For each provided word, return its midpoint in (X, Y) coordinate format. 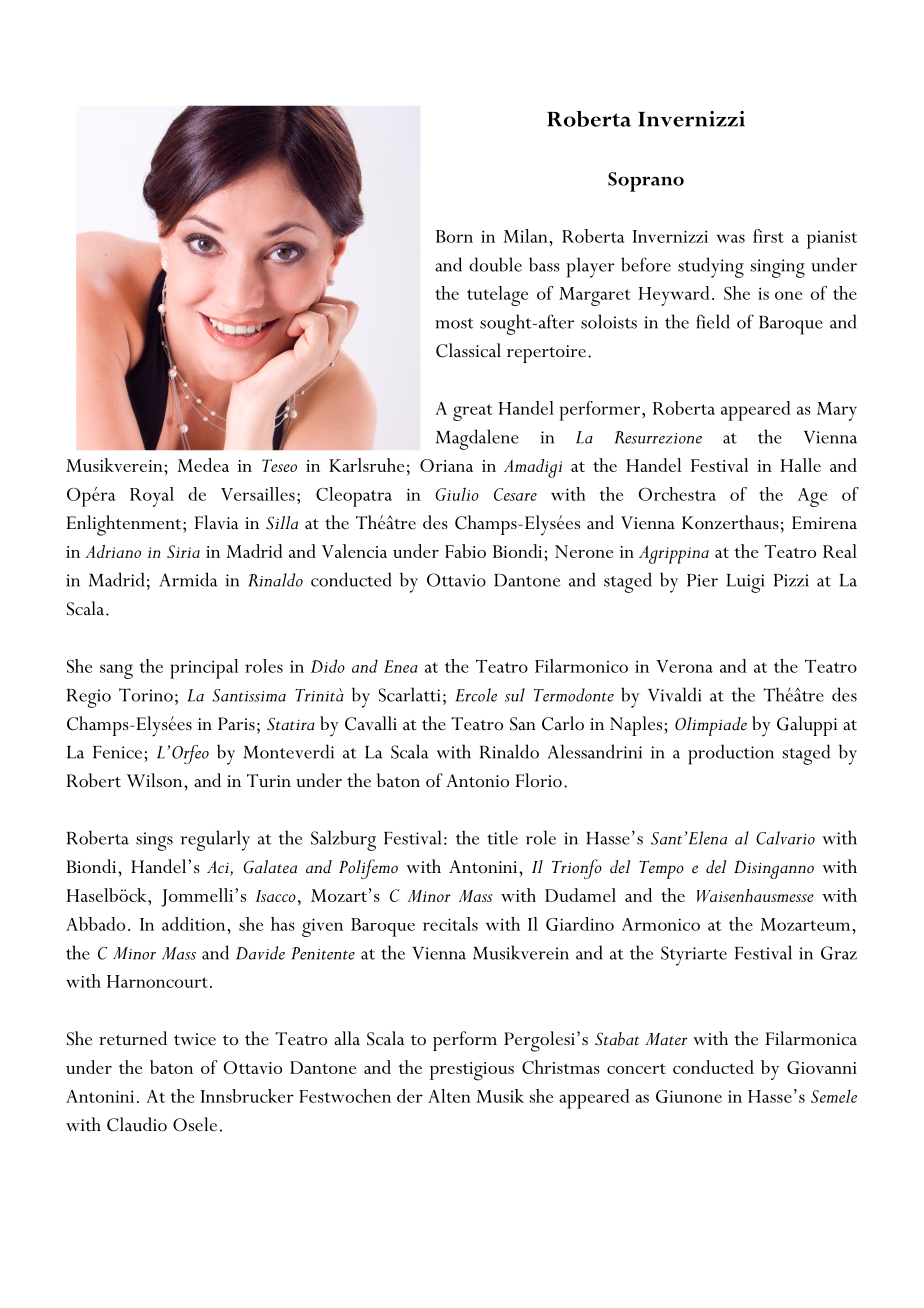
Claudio (137, 1124)
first (768, 236)
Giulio (457, 494)
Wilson (155, 780)
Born (454, 236)
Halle (800, 465)
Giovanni (822, 1067)
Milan (525, 236)
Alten (449, 1096)
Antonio (477, 781)
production (731, 754)
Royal (152, 497)
